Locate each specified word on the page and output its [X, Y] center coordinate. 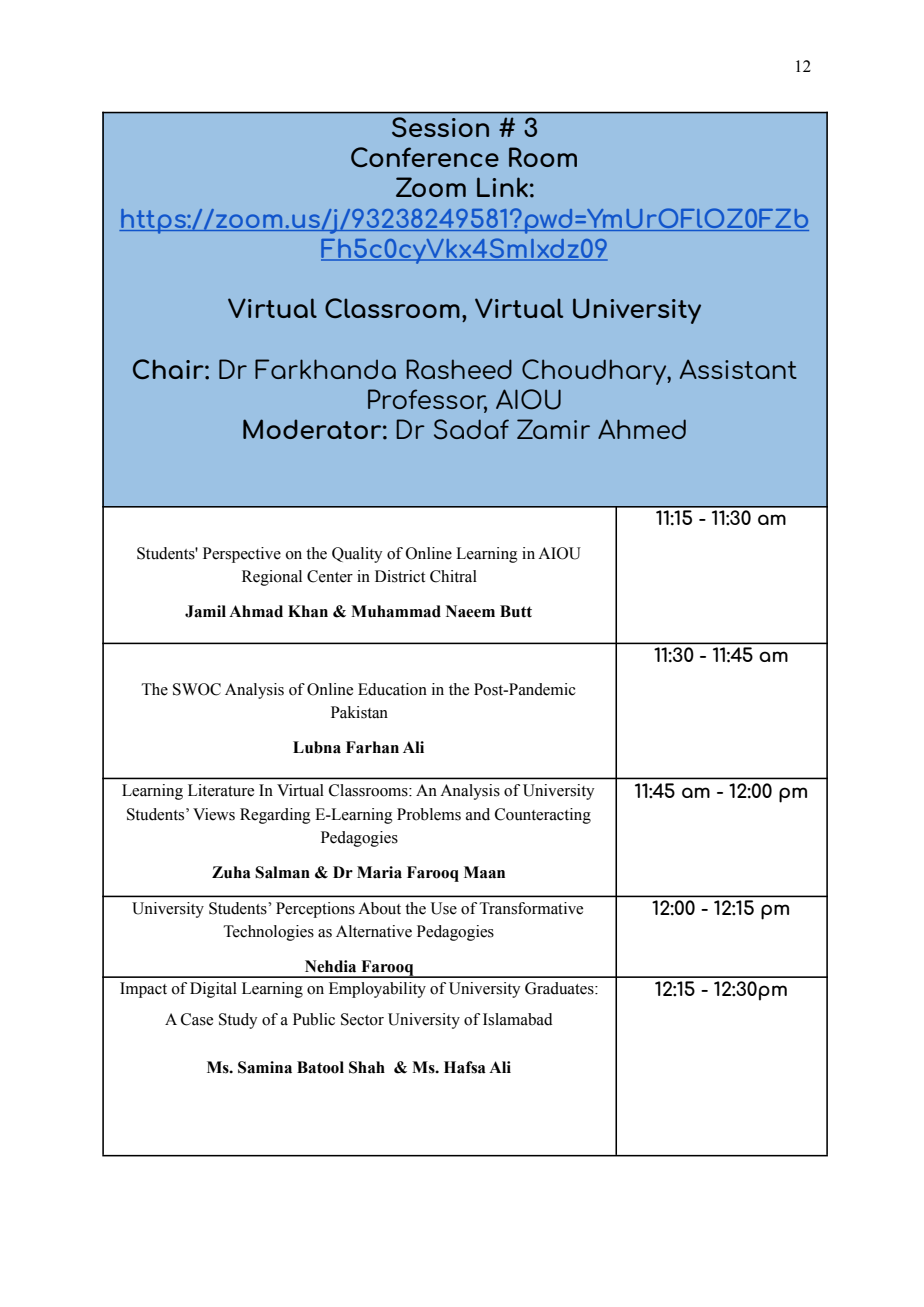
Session [440, 127]
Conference [425, 157]
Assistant [738, 369]
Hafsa [465, 1067]
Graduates [560, 988]
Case [197, 1019]
